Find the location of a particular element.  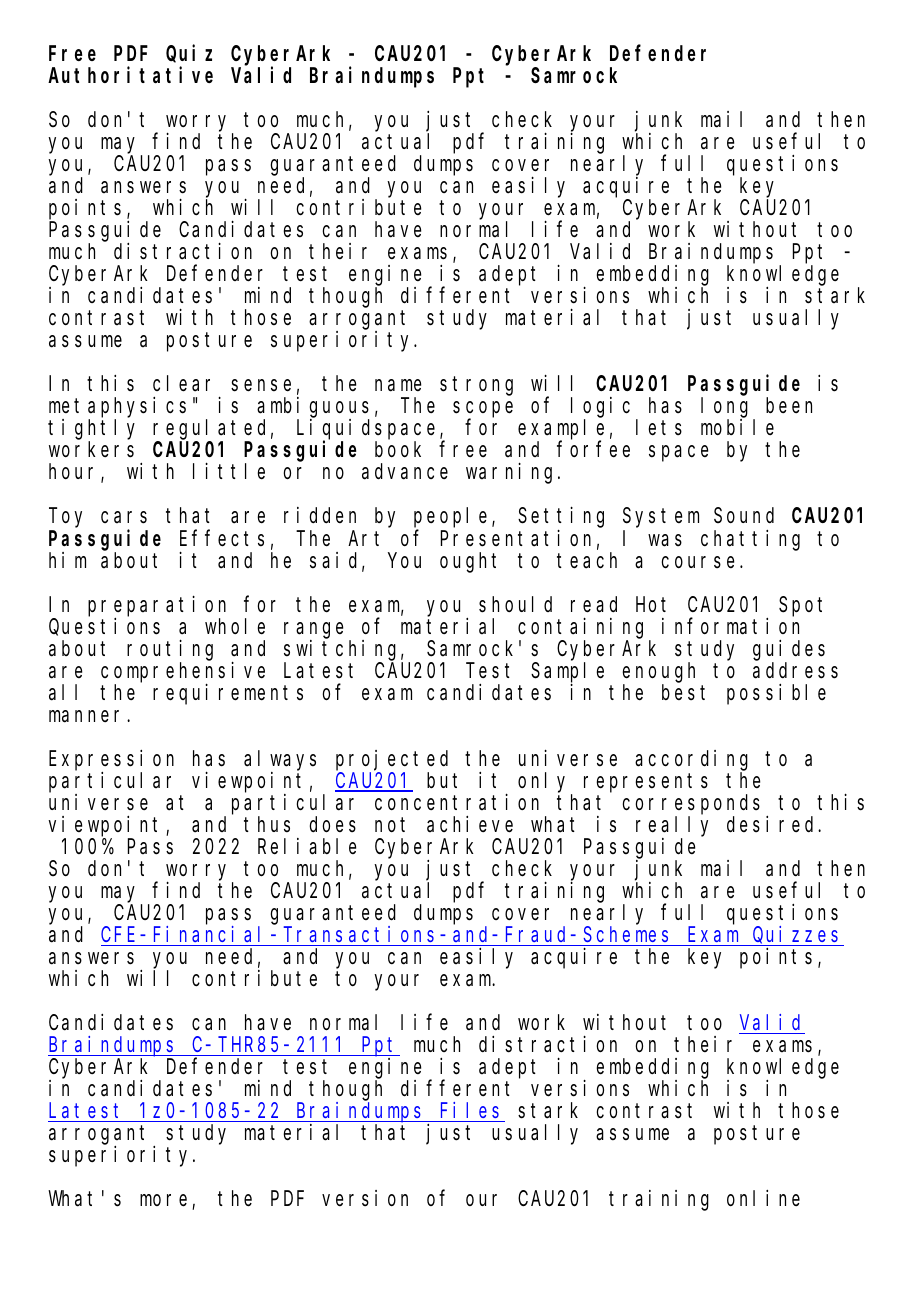

long is located at coordinates (727, 409).
